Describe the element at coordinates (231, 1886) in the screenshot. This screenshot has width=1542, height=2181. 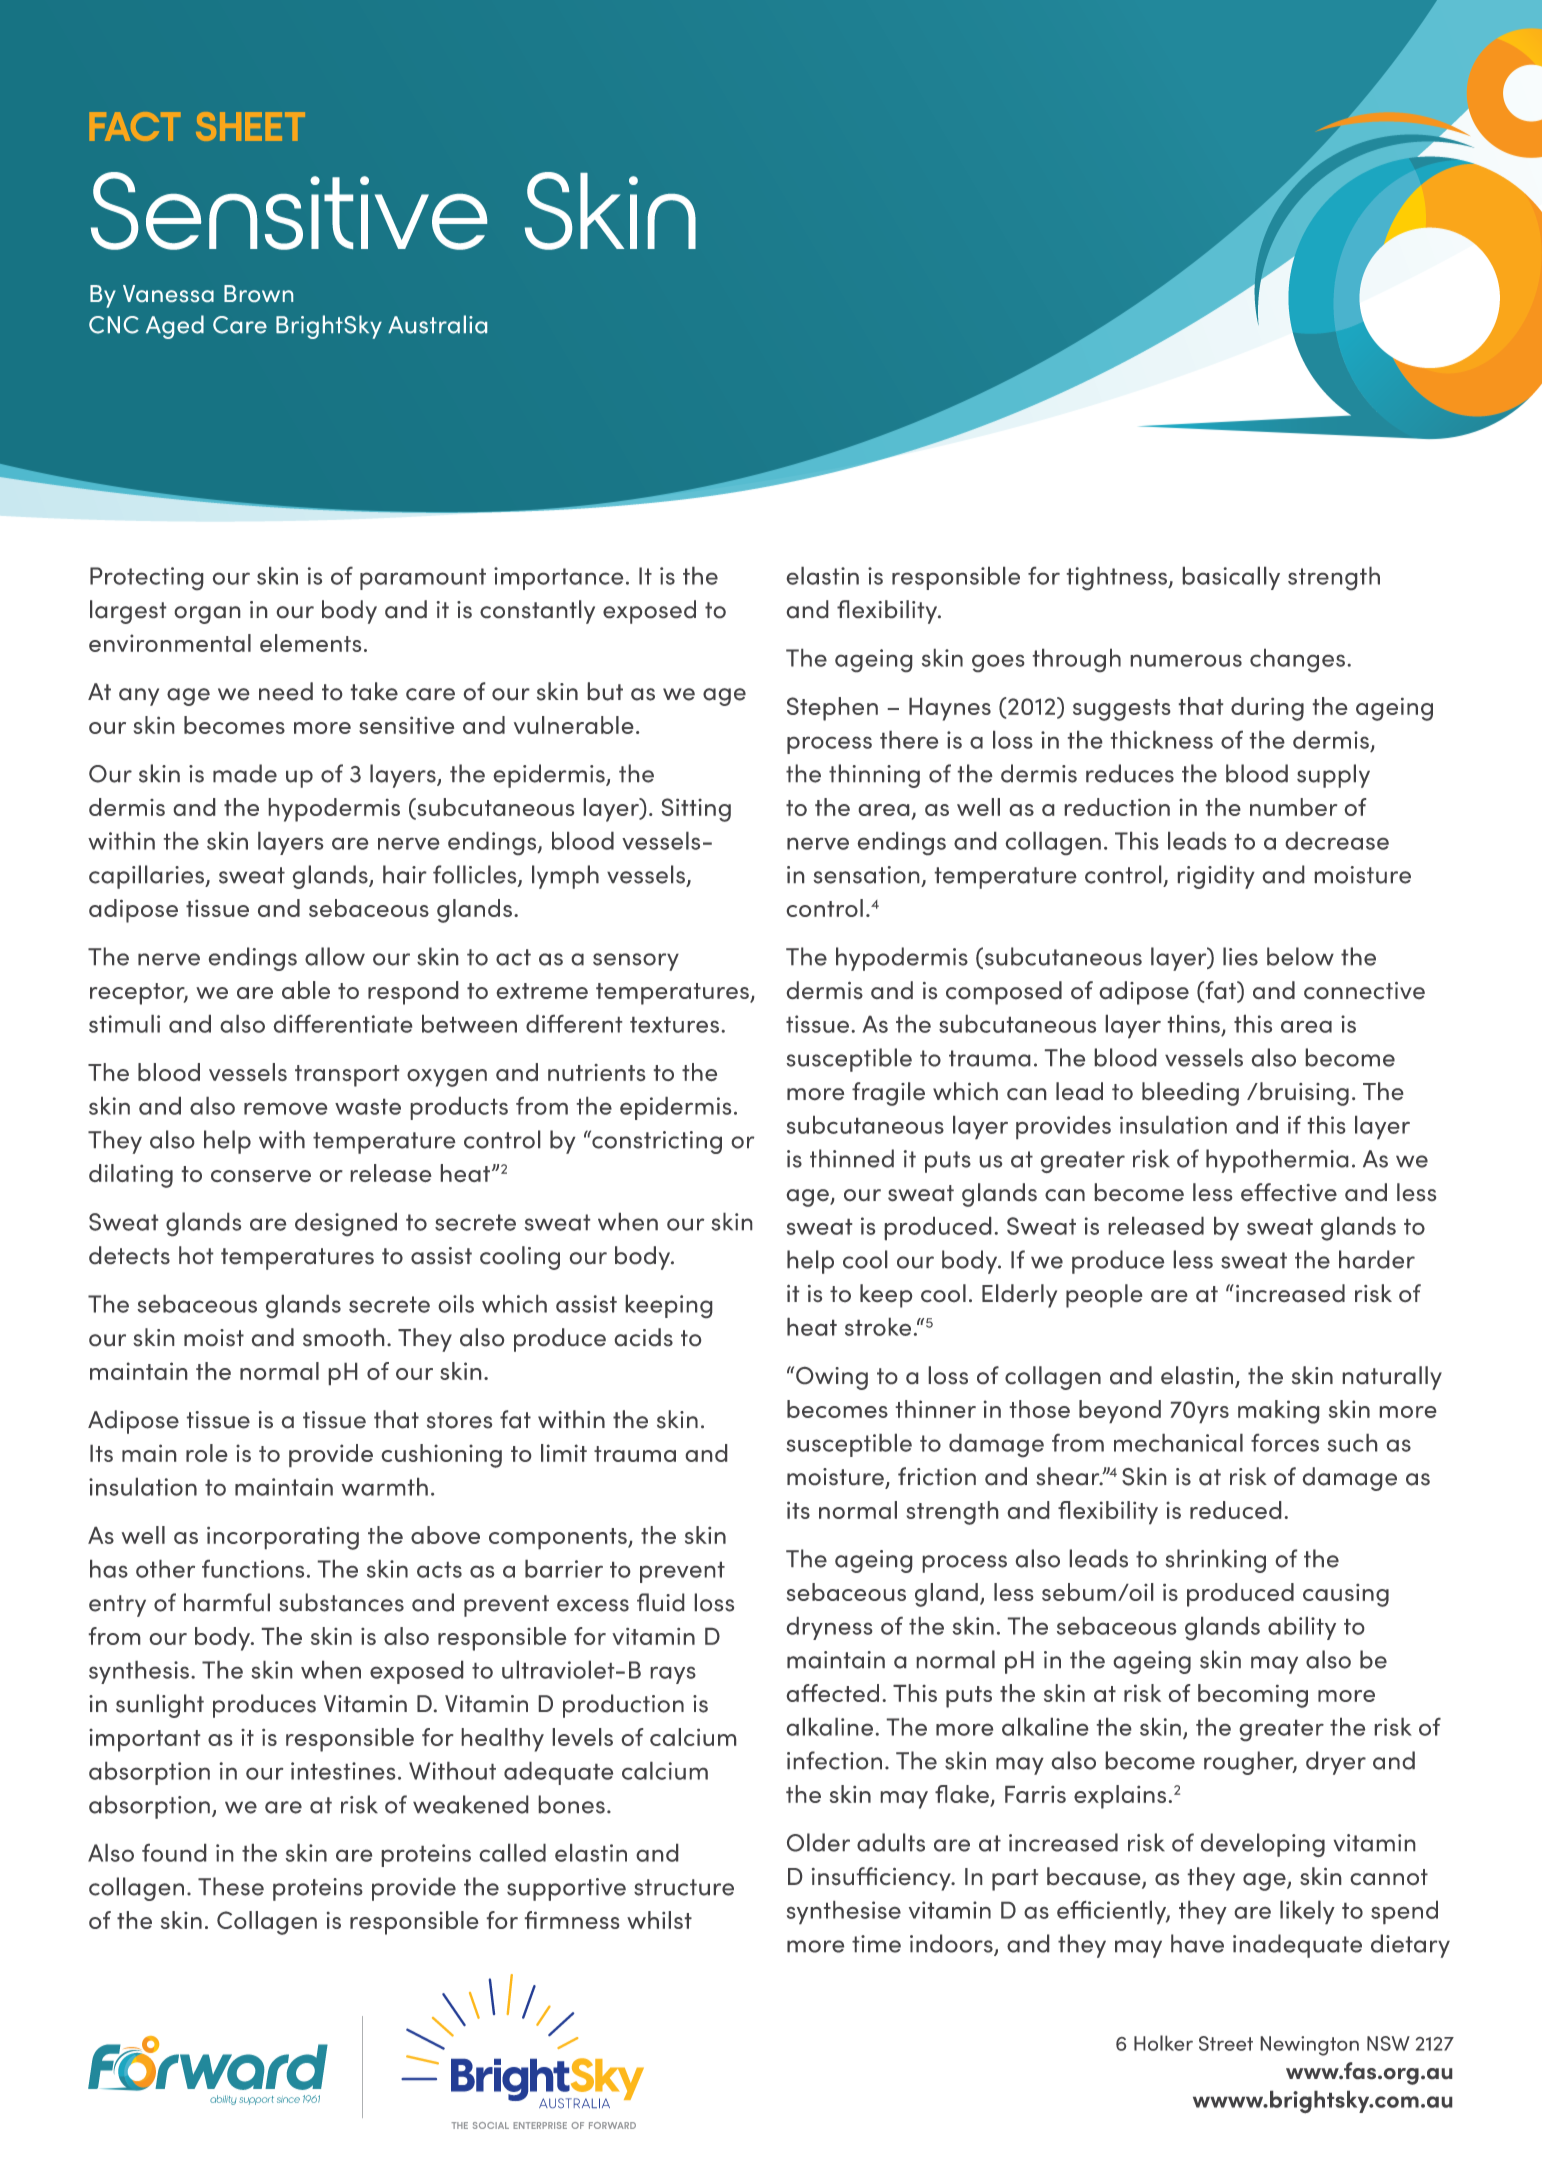
I see `These` at that location.
